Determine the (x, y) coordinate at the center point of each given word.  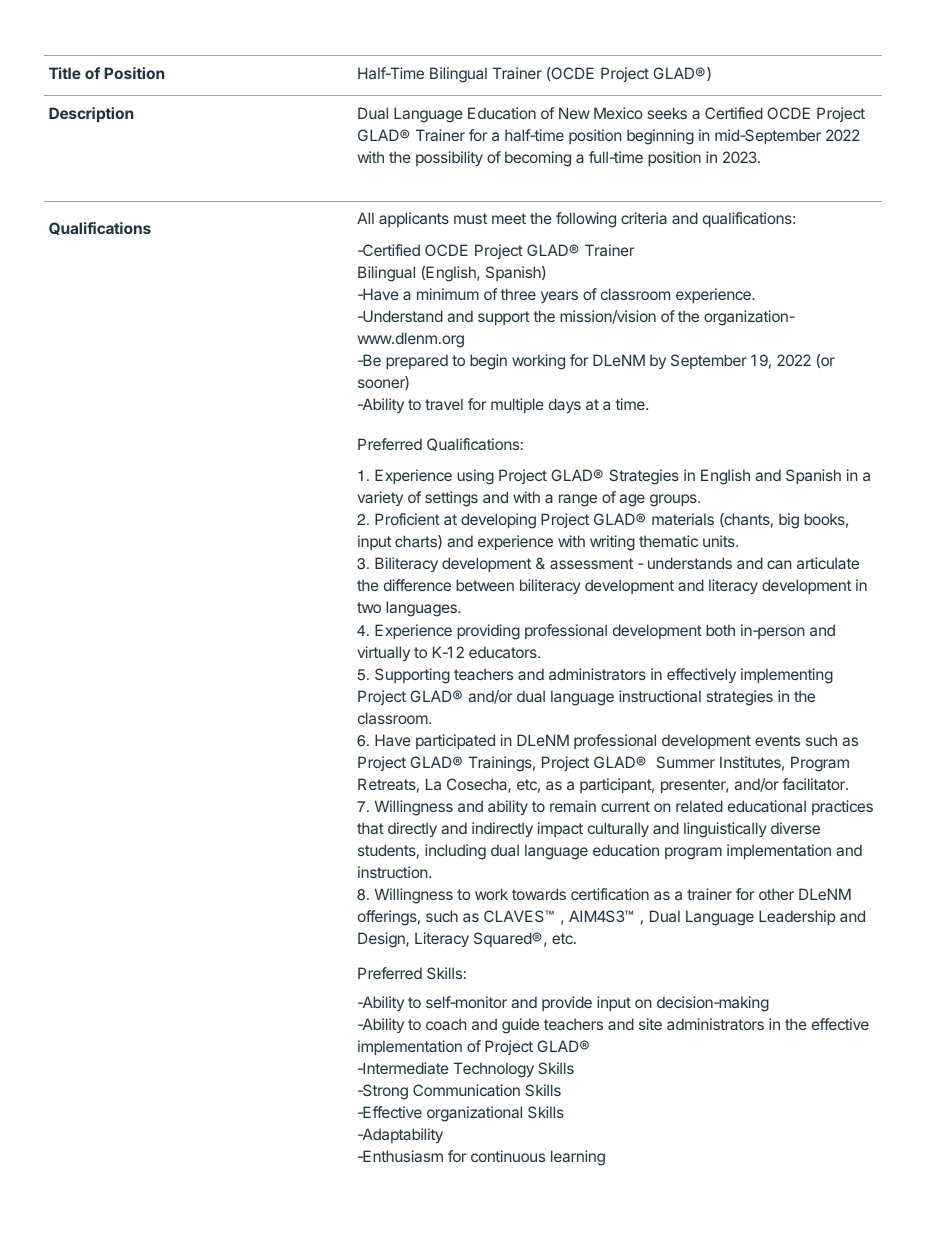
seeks (667, 113)
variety (380, 498)
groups (674, 500)
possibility (449, 158)
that (370, 828)
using (475, 477)
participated (455, 741)
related (699, 806)
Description (91, 114)
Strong (384, 1092)
